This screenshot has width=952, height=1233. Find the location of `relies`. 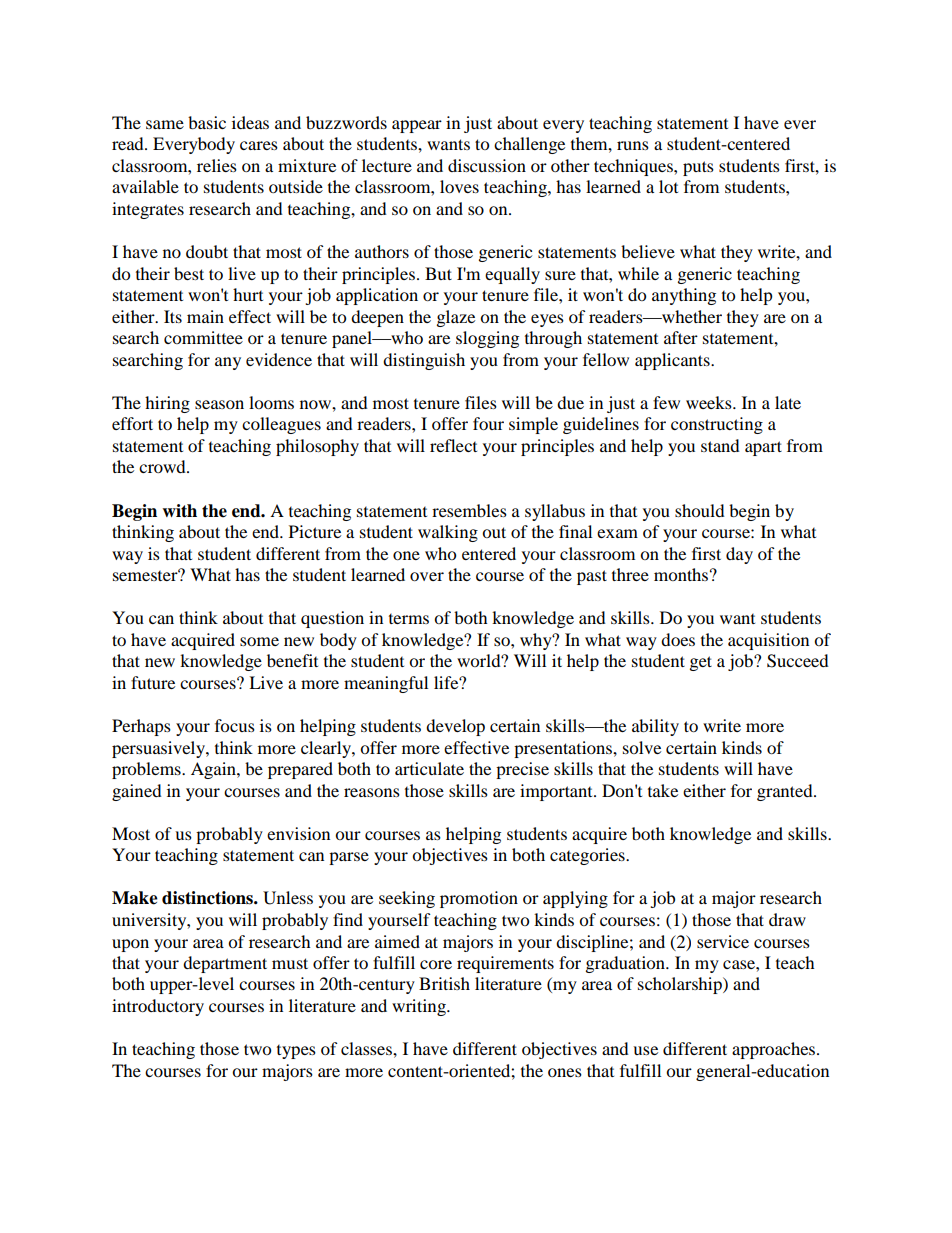

relies is located at coordinates (217, 165).
